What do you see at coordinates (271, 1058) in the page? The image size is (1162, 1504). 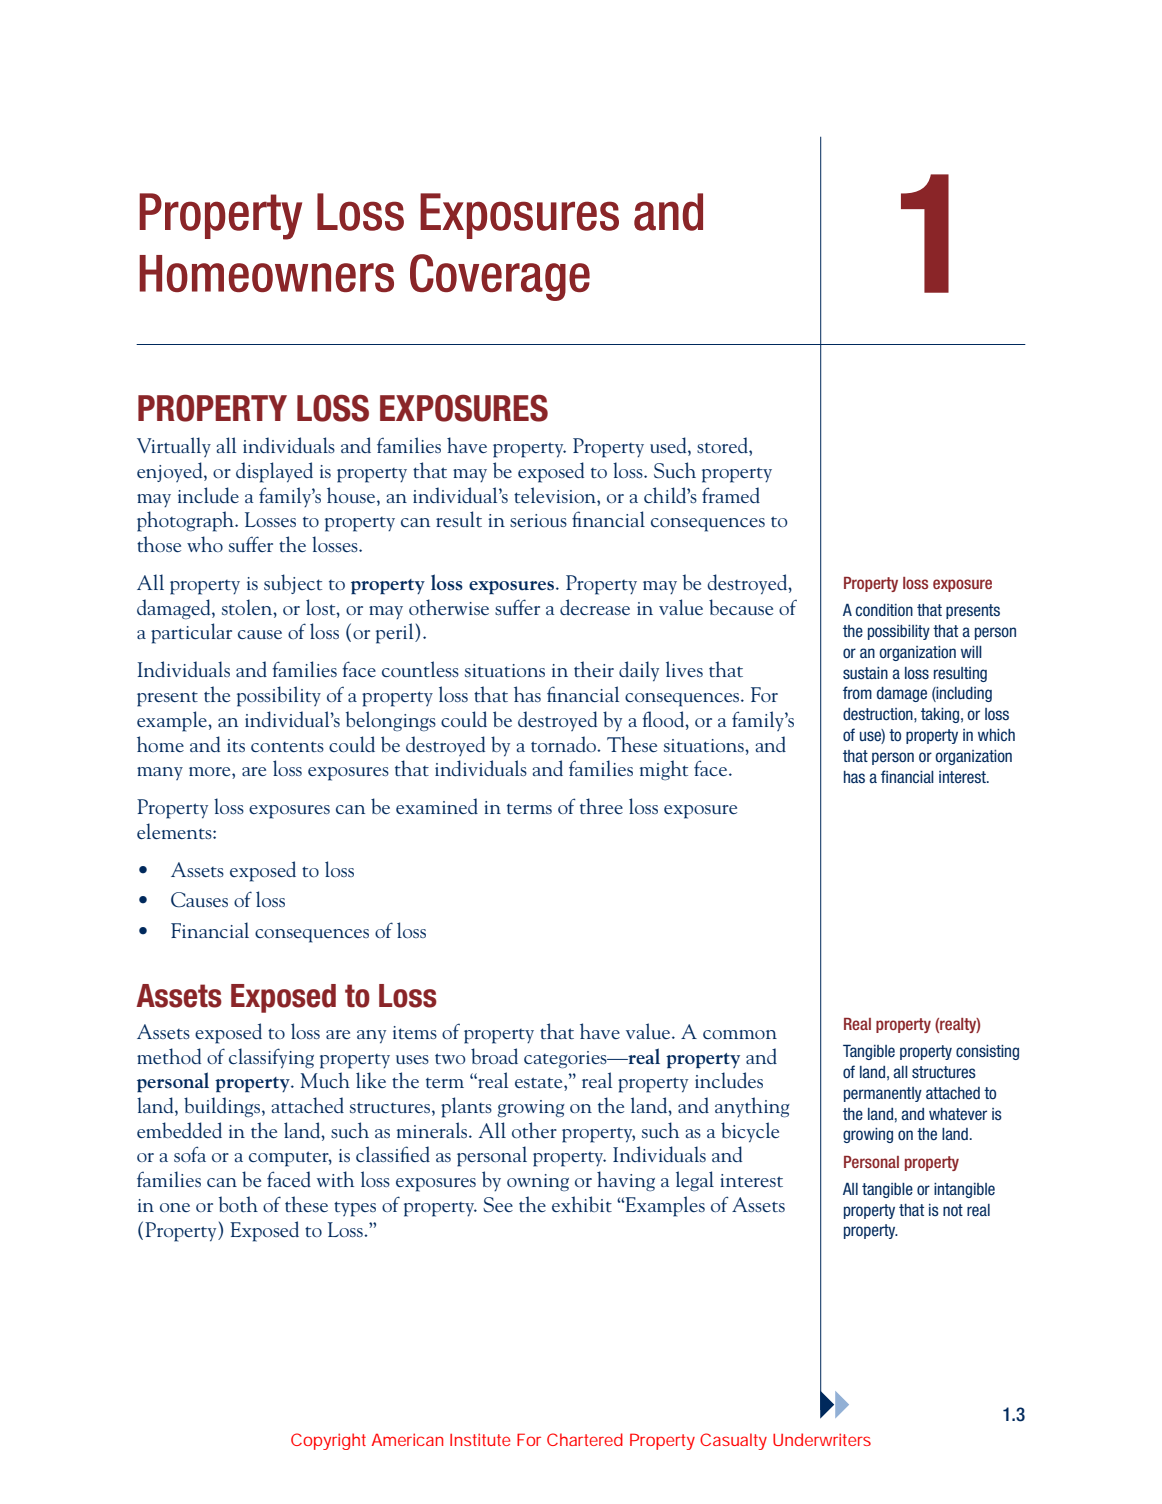 I see `classifying` at bounding box center [271, 1058].
